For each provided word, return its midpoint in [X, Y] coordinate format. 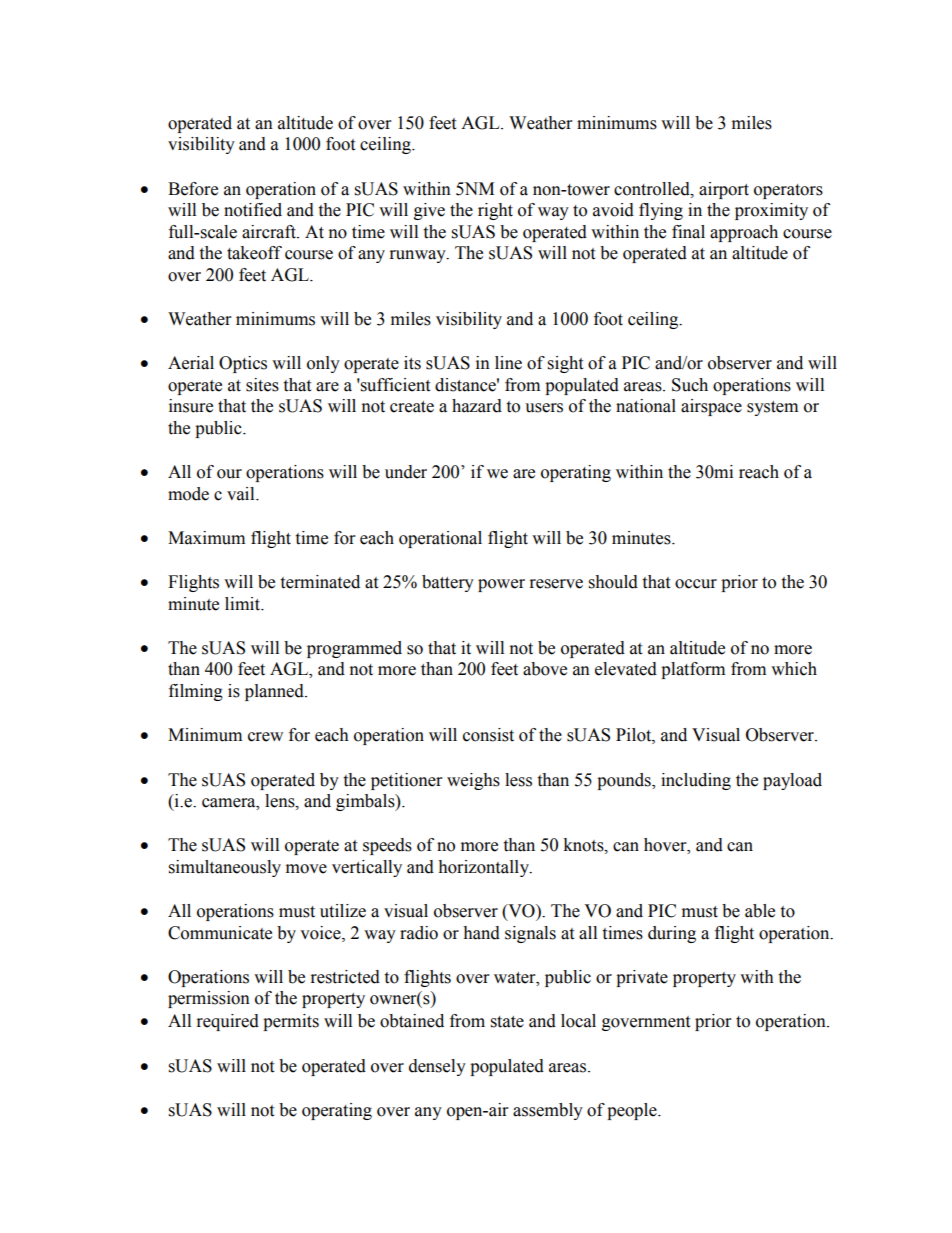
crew [265, 737]
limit [243, 604]
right [495, 211]
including [696, 781]
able [760, 911]
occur [696, 584]
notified [253, 210]
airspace [711, 407]
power [501, 585]
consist [488, 735]
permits [291, 1022]
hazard [477, 406]
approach [744, 233]
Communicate [220, 933]
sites [262, 385]
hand [481, 933]
